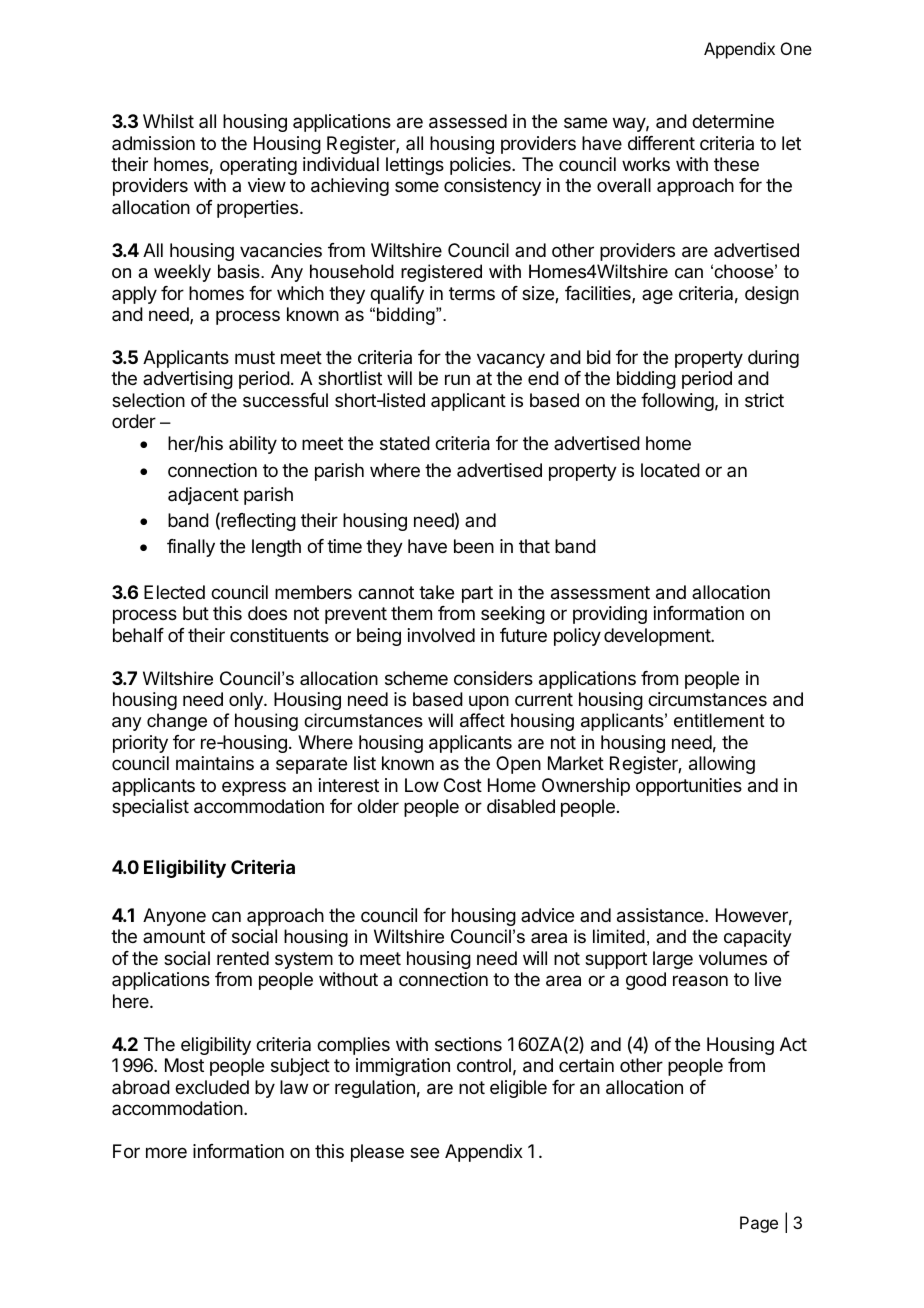 The width and height of the document is (924, 1308). Describe the element at coordinates (481, 166) in the document. I see `policies` at that location.
